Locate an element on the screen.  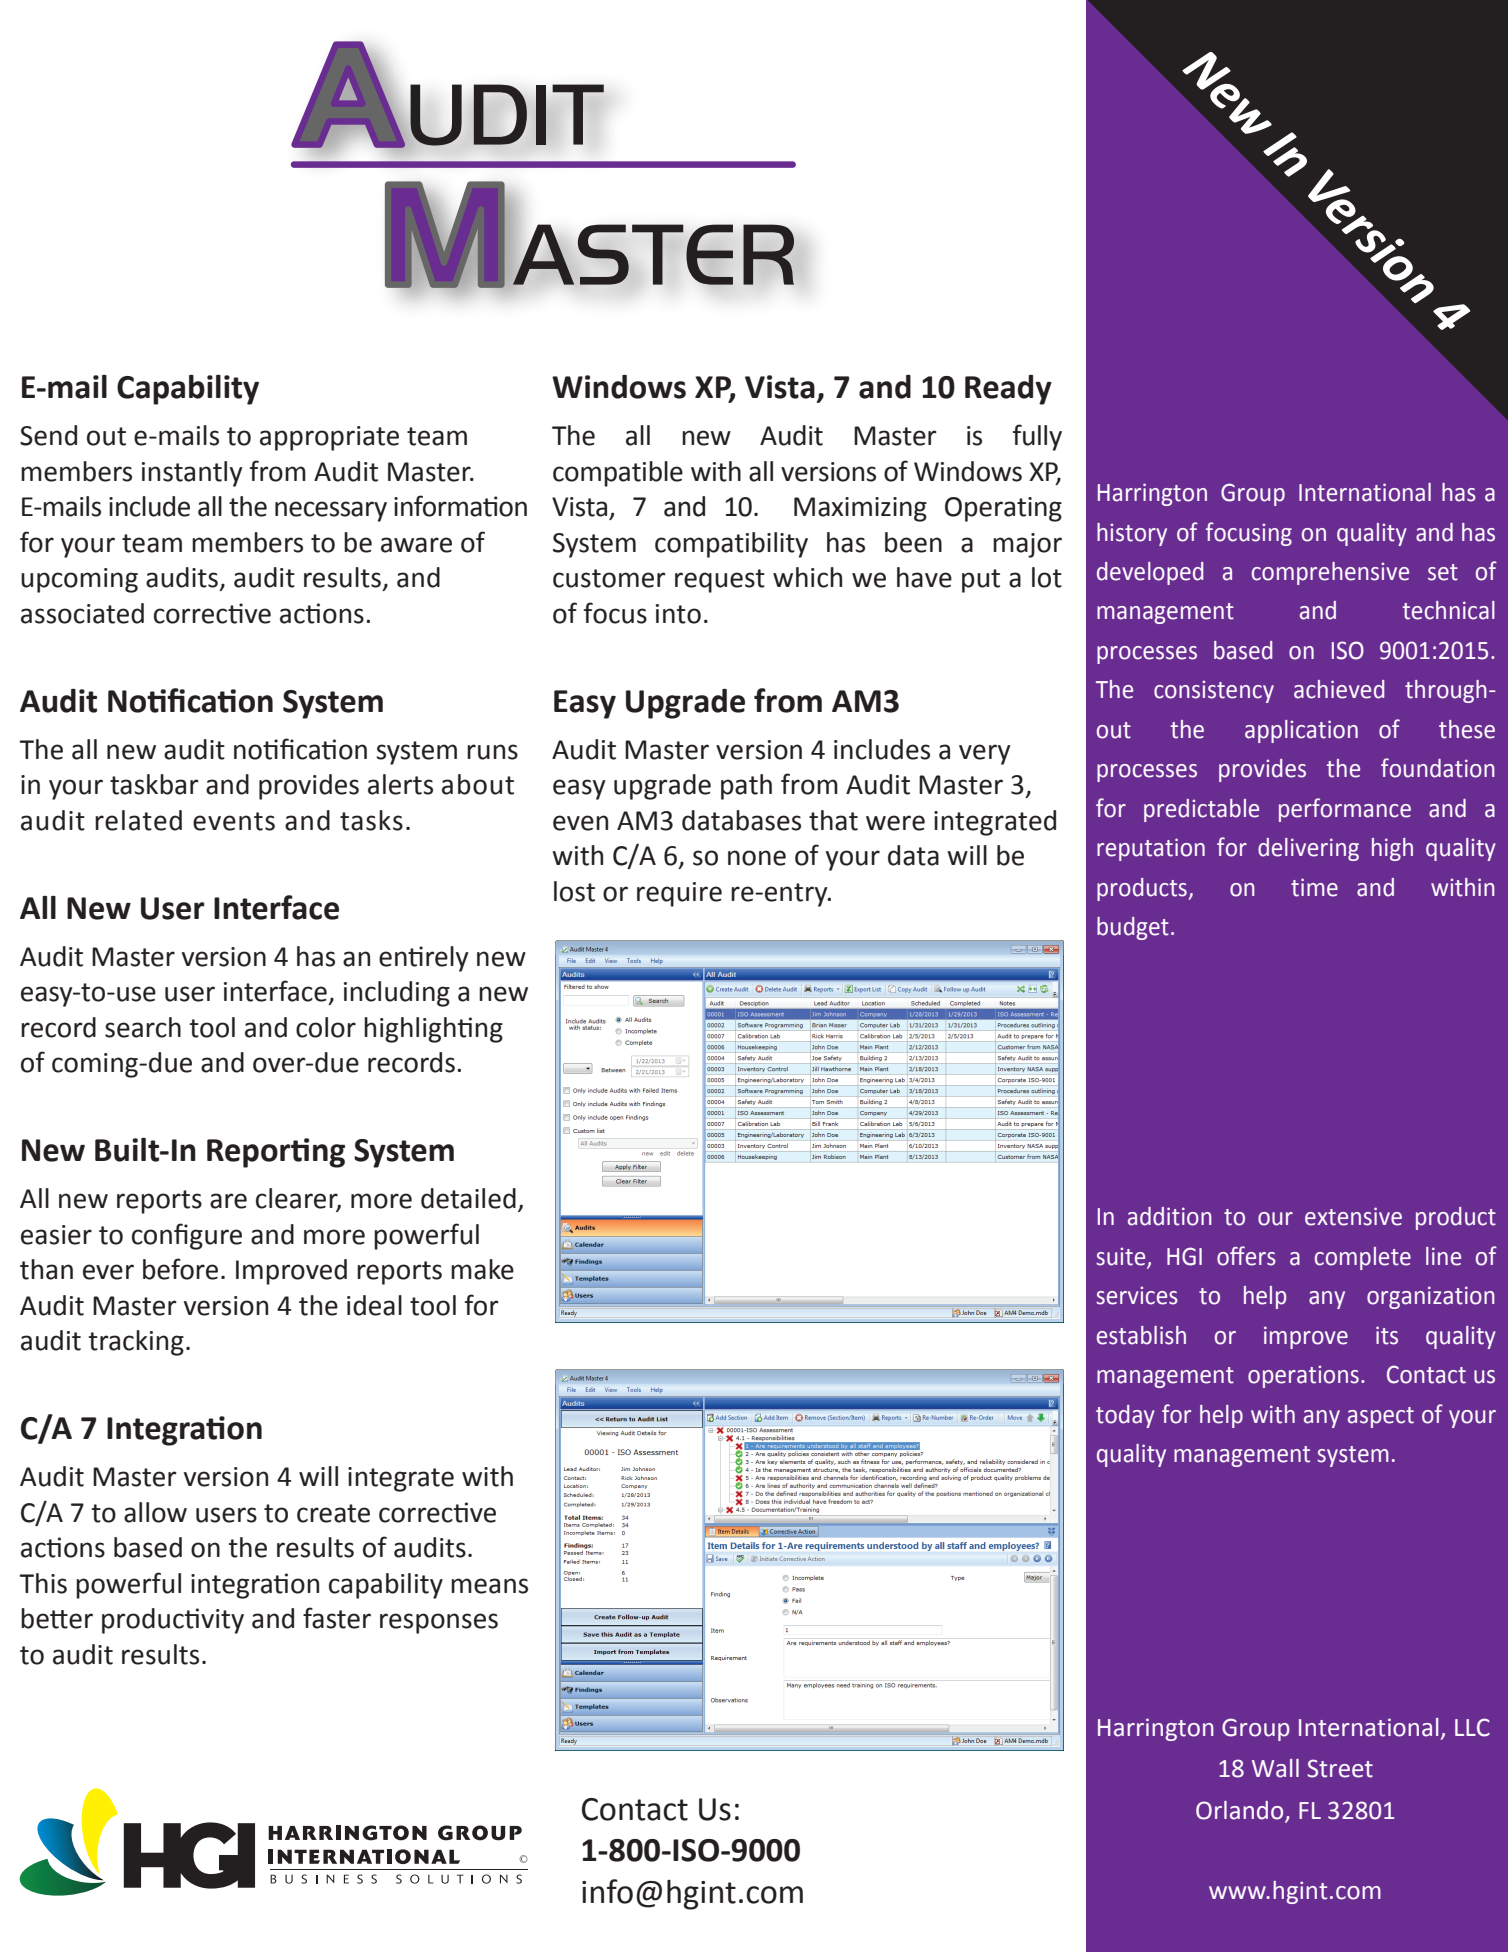
taskbar is located at coordinates (154, 784).
